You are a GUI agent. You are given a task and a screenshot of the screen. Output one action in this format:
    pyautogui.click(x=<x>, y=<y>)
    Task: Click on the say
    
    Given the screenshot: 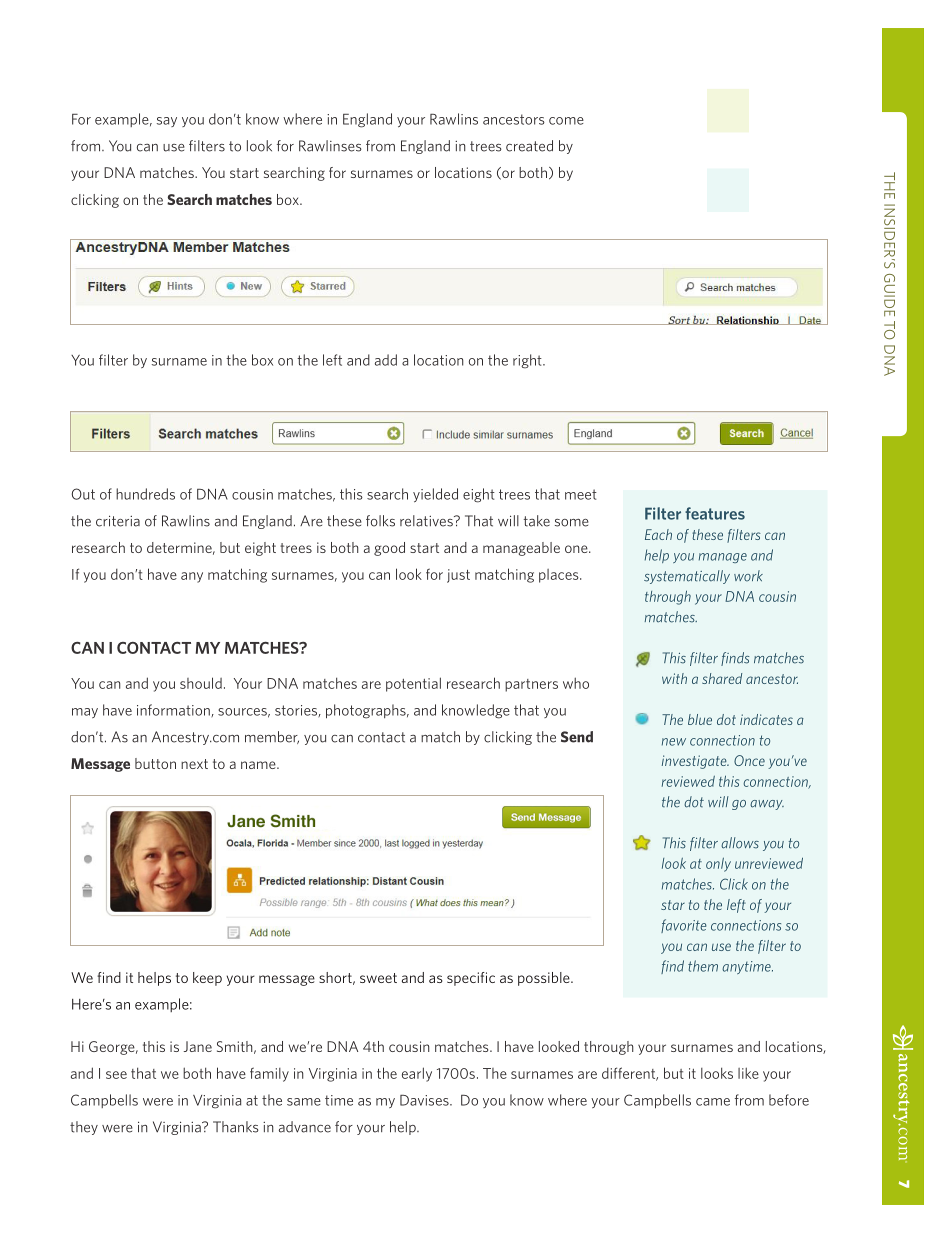 What is the action you would take?
    pyautogui.click(x=167, y=122)
